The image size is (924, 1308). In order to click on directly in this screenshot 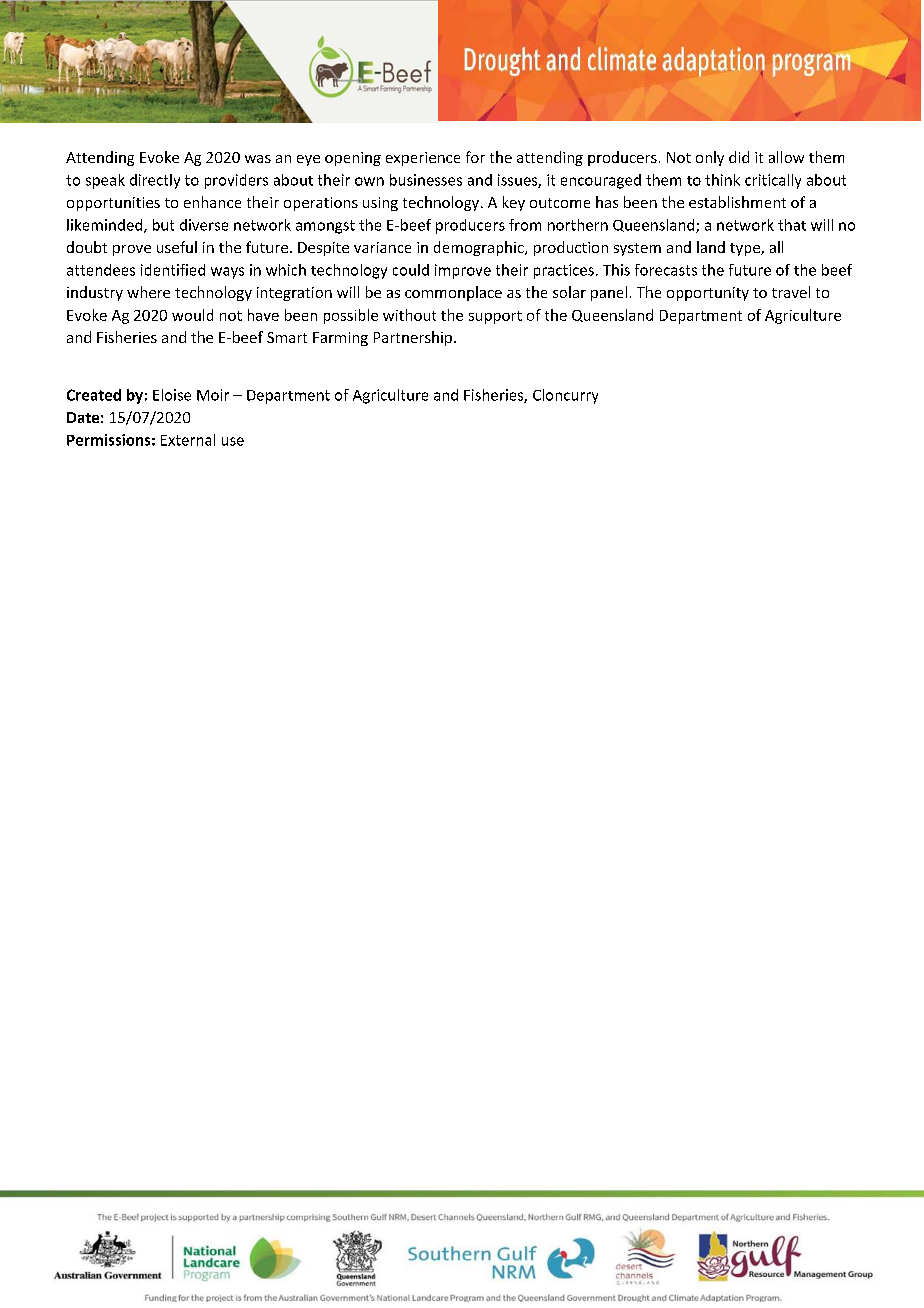, I will do `click(155, 181)`.
